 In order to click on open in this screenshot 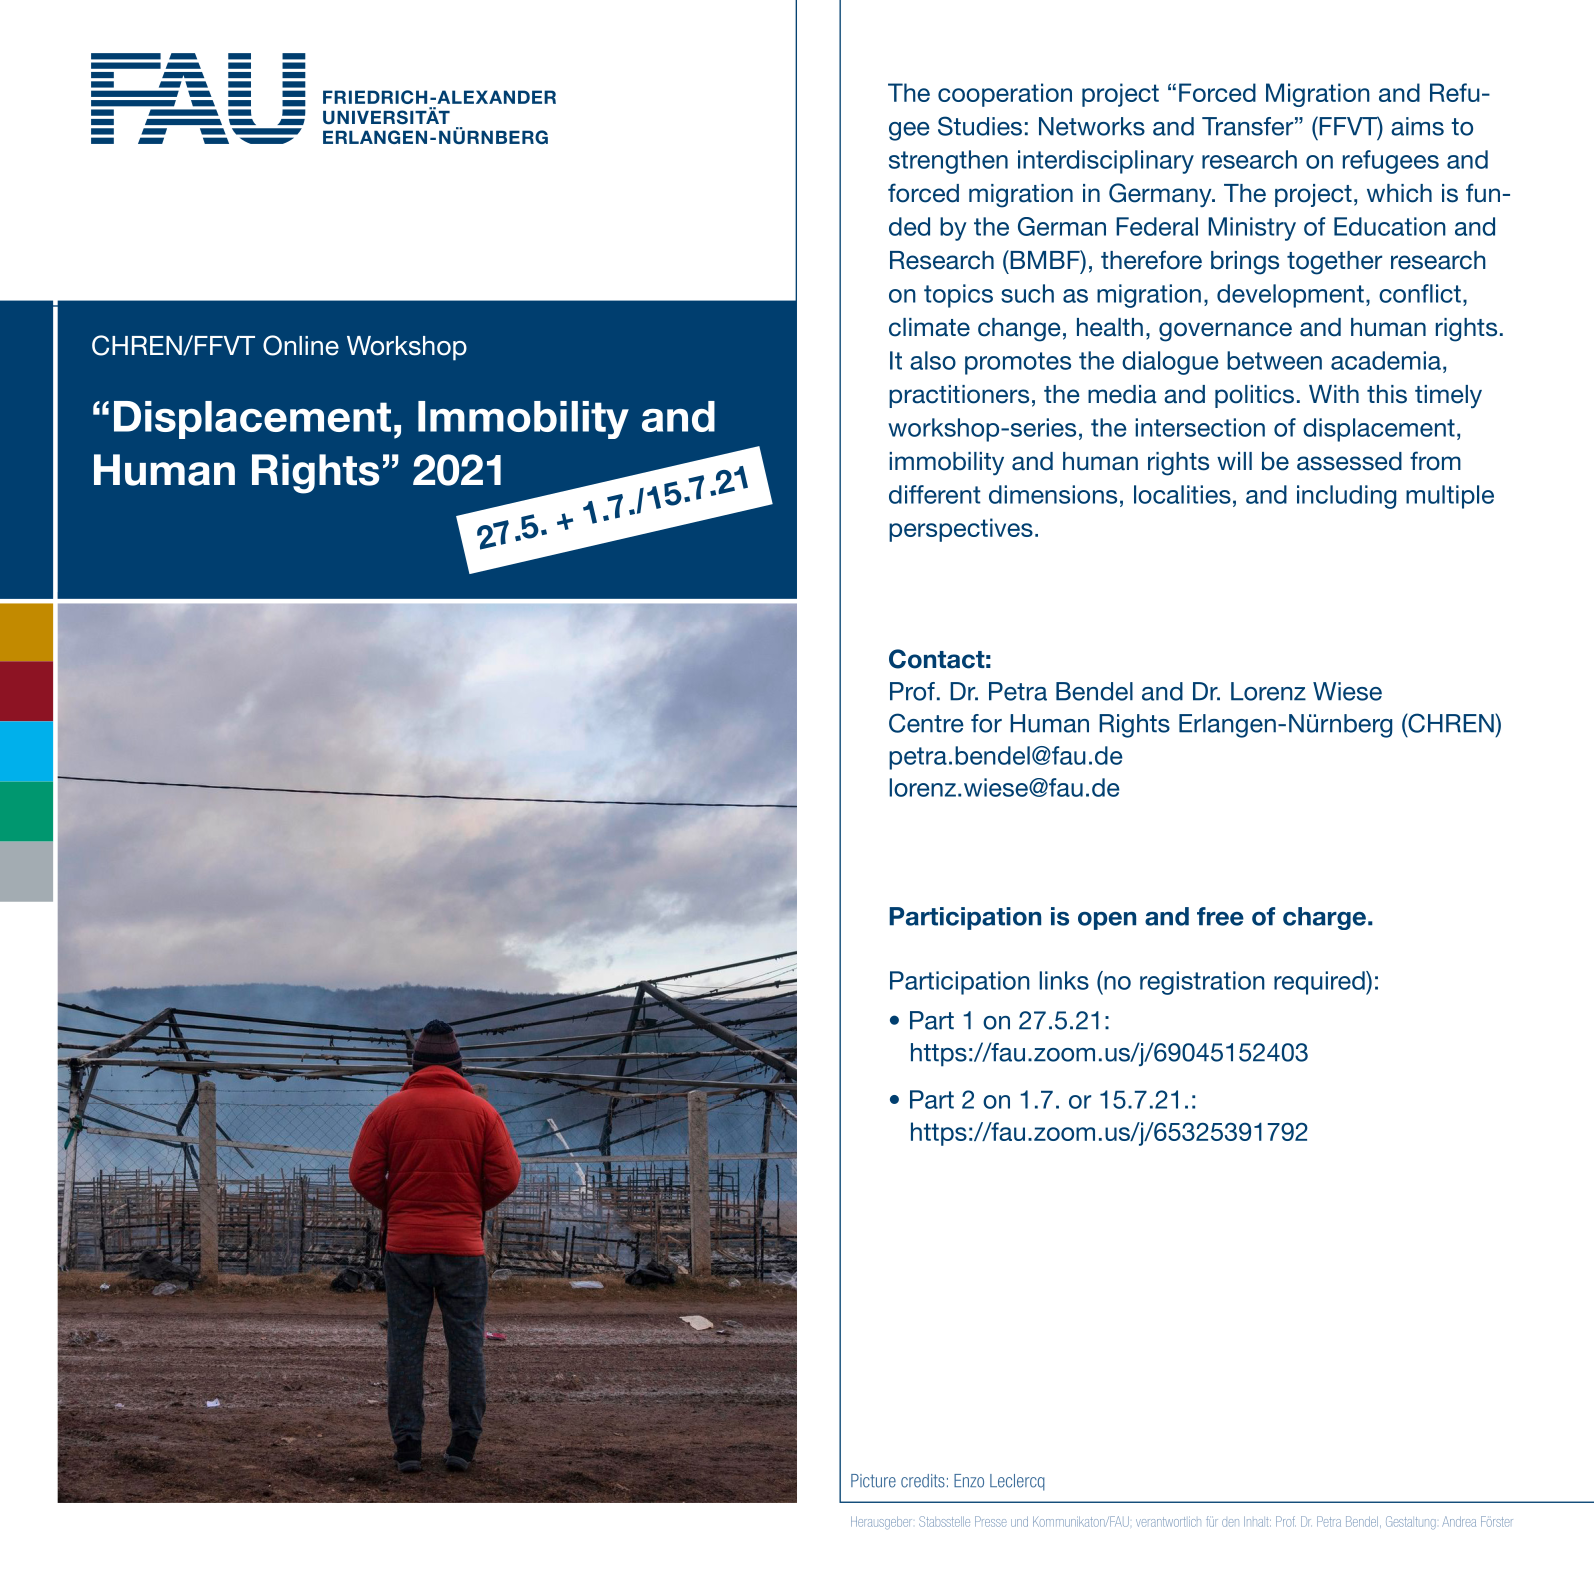, I will do `click(1107, 921)`.
